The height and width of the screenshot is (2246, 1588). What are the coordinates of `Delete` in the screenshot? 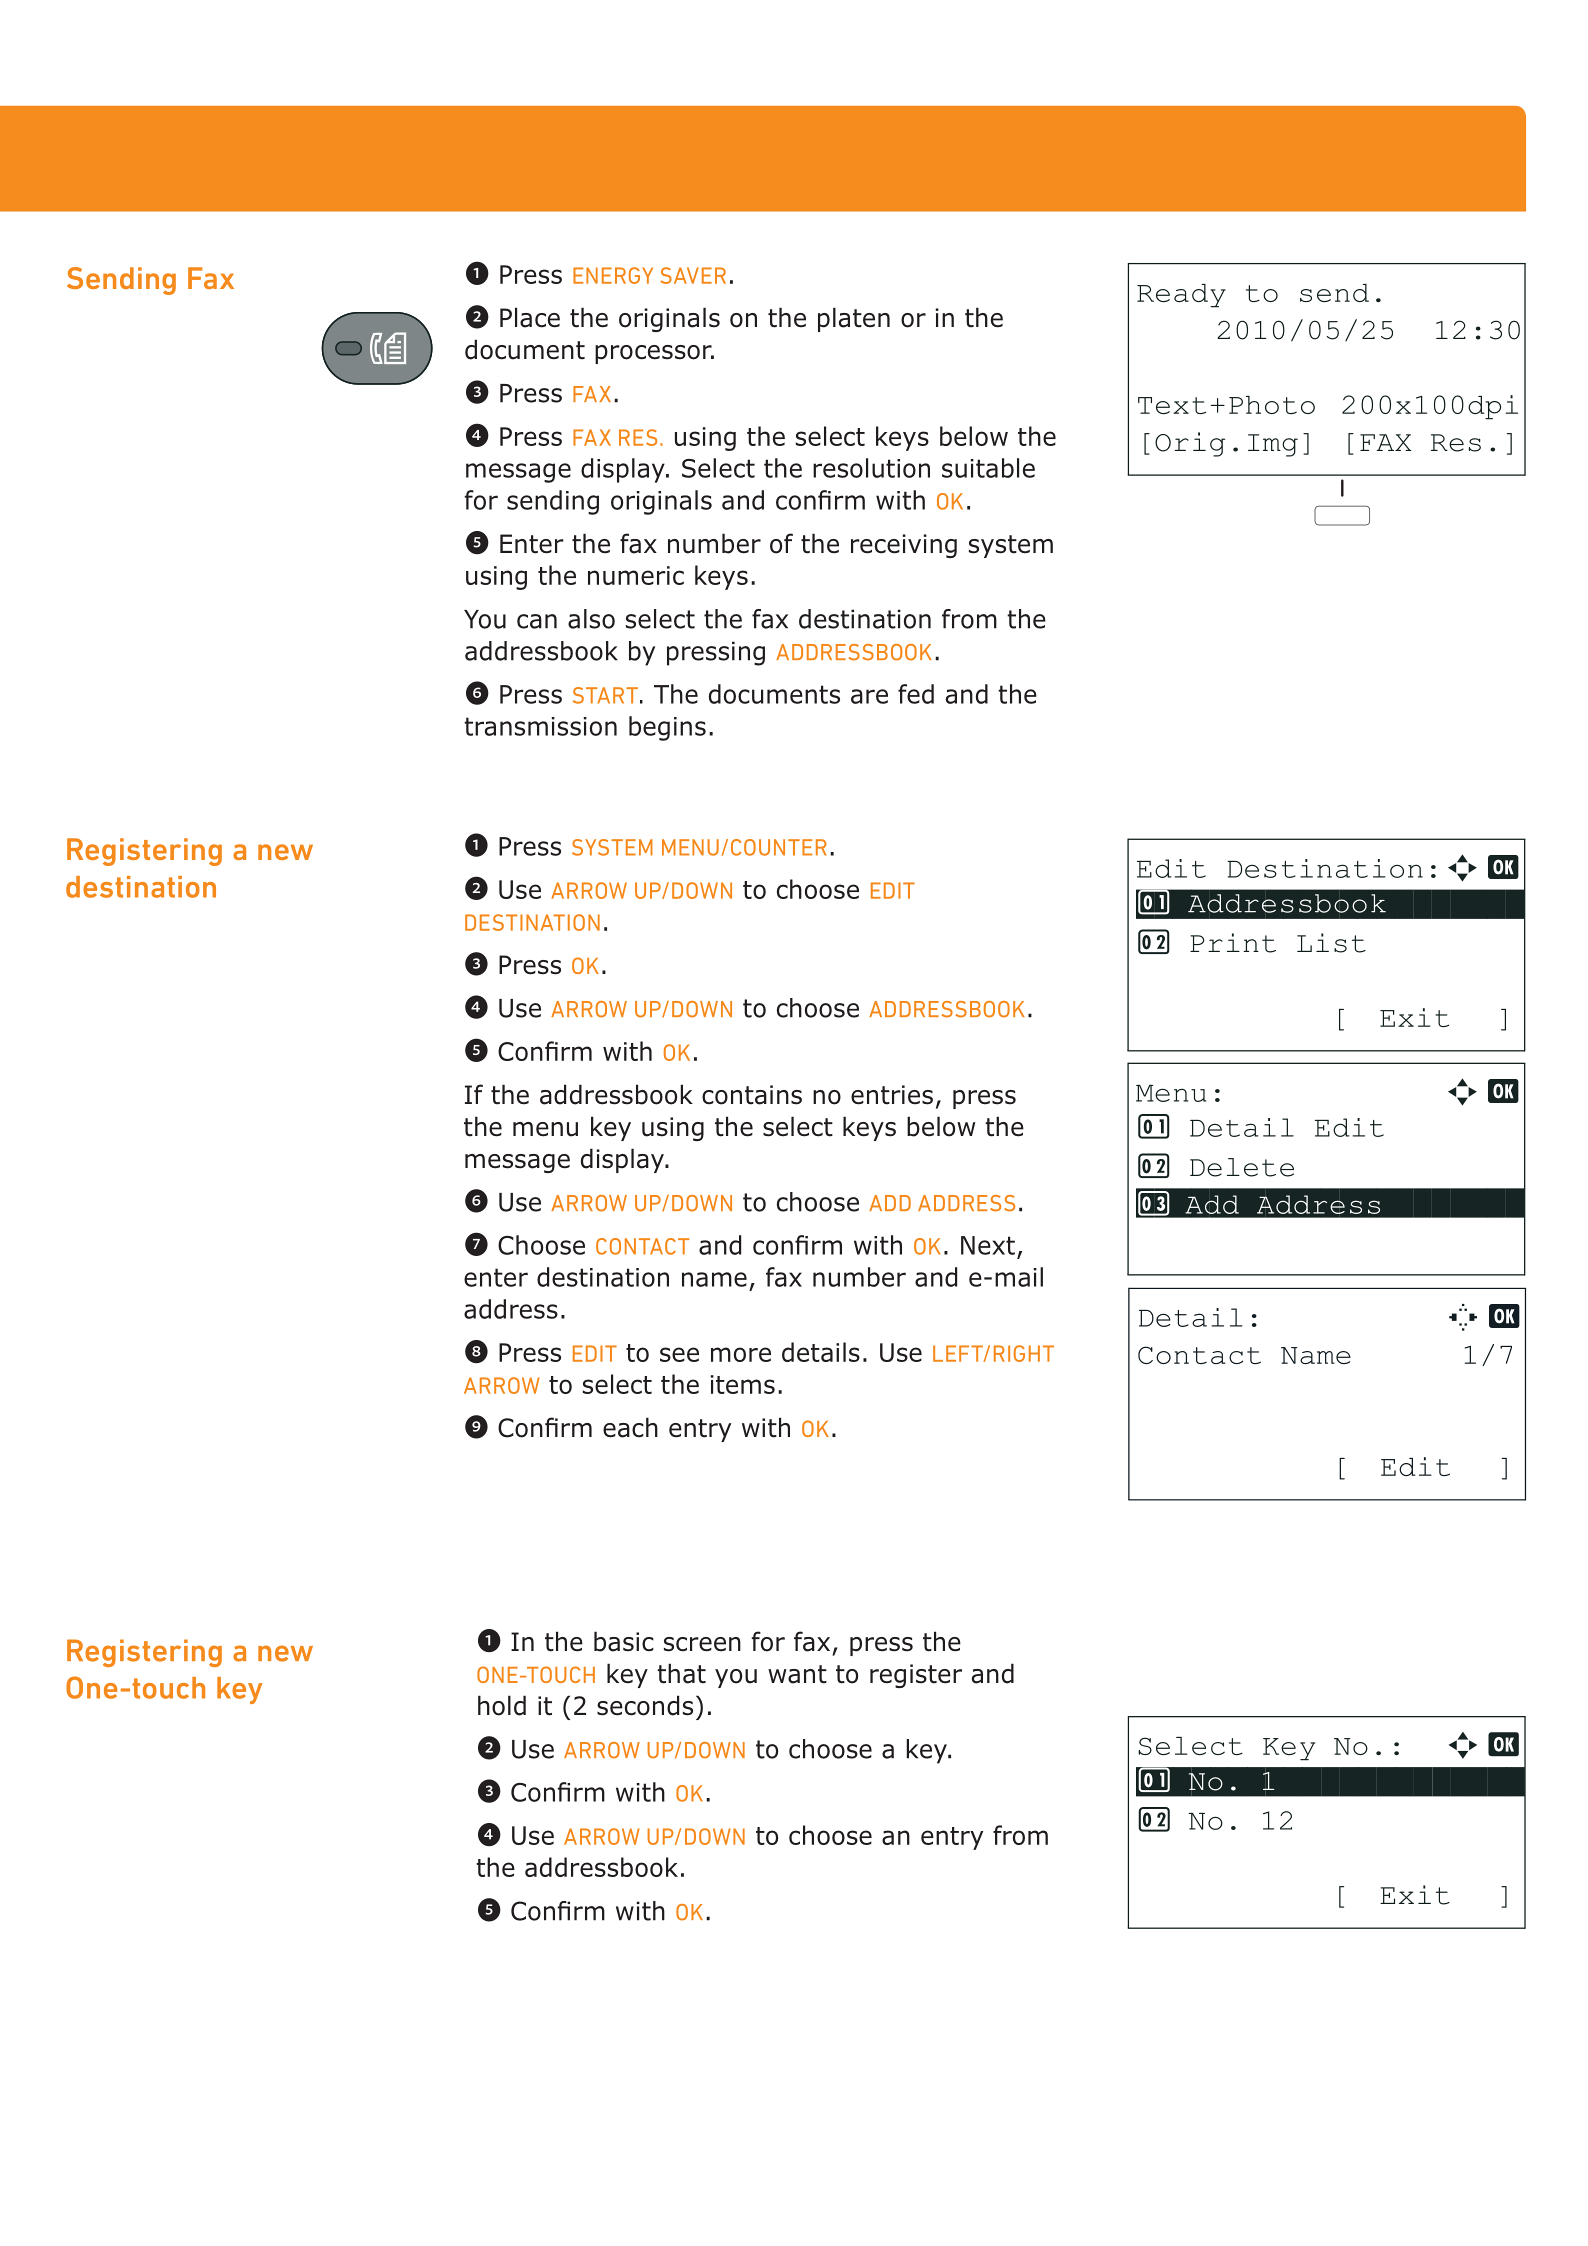 It's located at (1242, 1167).
